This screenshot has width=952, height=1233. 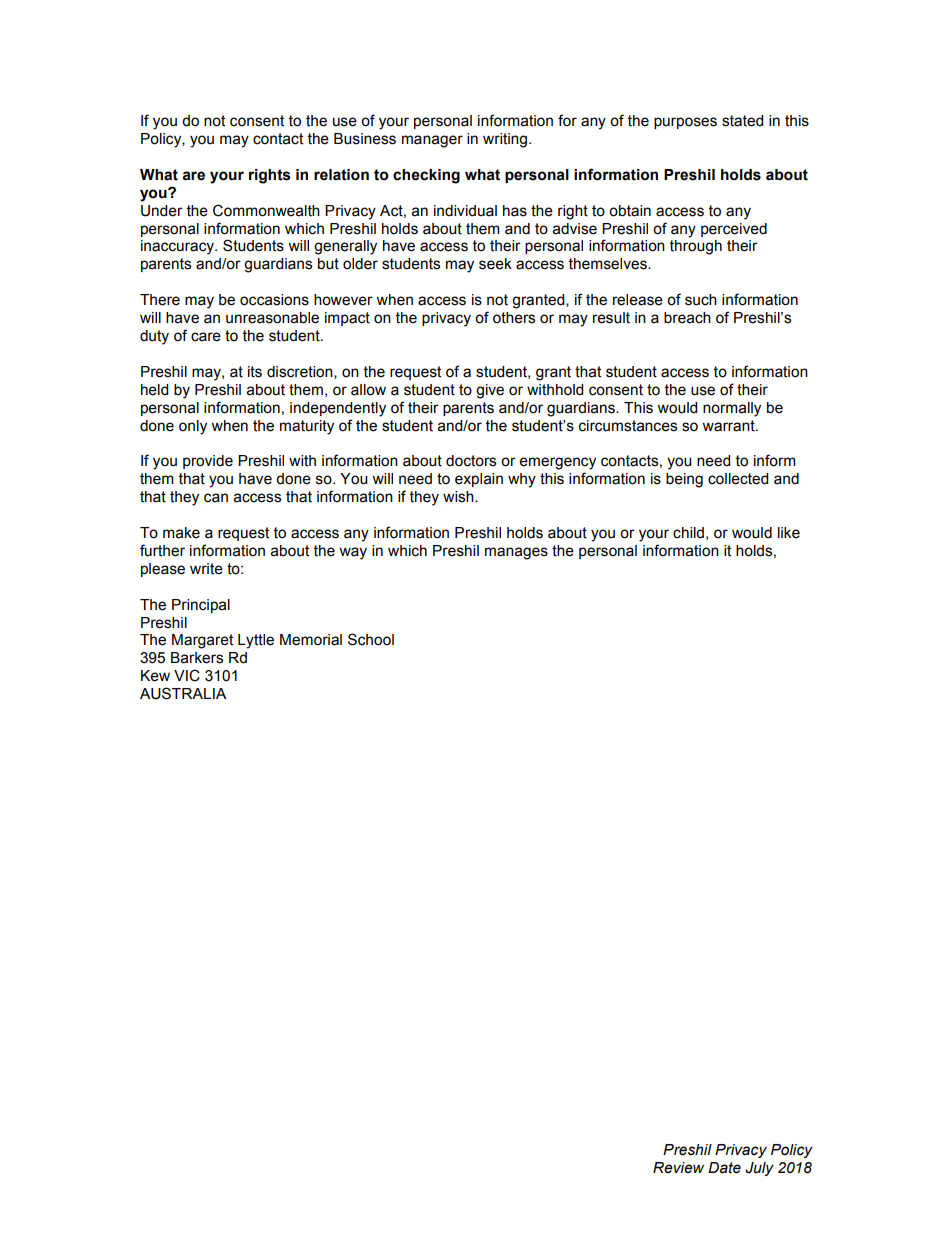 What do you see at coordinates (685, 123) in the screenshot?
I see `purposes` at bounding box center [685, 123].
